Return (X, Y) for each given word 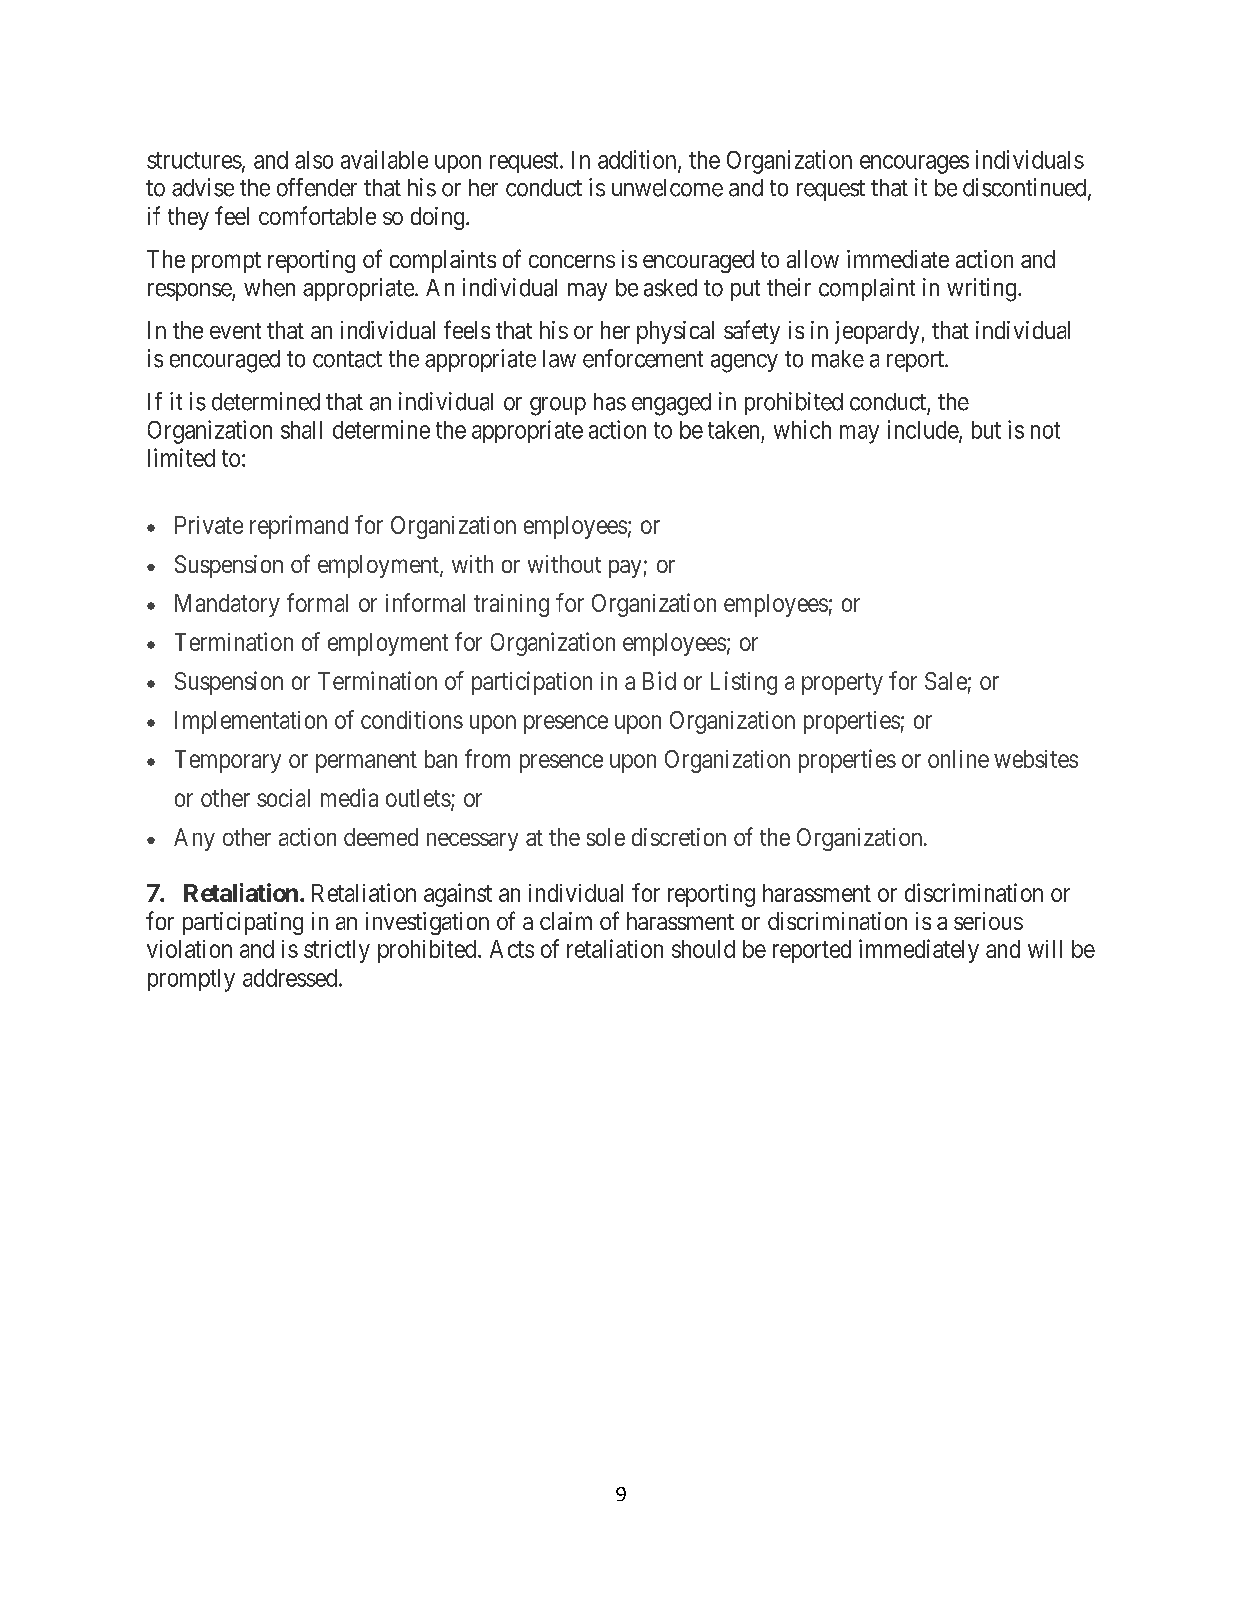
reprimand (299, 527)
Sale (946, 681)
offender (317, 187)
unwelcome (667, 188)
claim (566, 921)
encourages (914, 164)
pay (625, 569)
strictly (337, 951)
